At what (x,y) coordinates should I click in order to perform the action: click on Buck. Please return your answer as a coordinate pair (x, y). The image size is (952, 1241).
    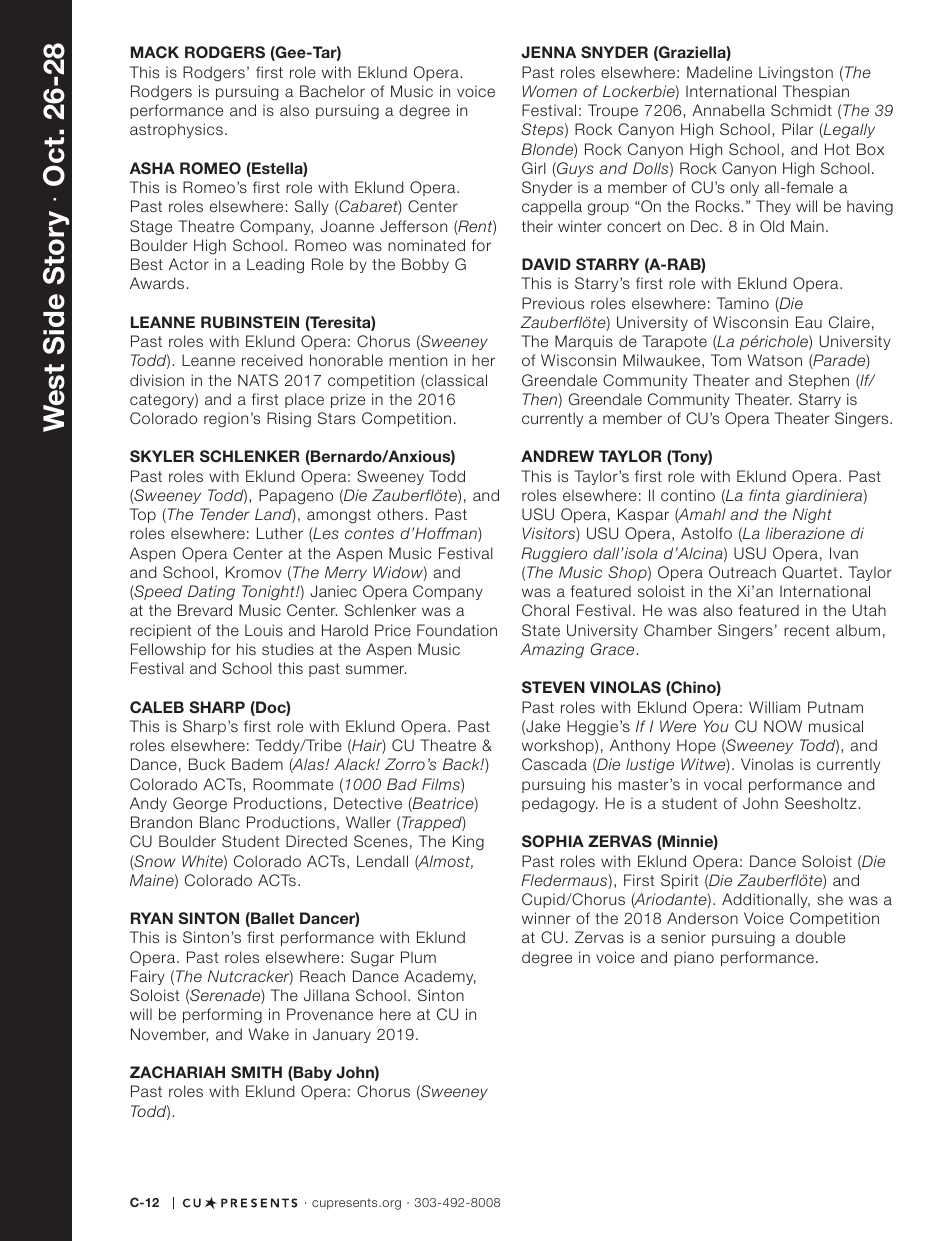
    Looking at the image, I should click on (207, 764).
